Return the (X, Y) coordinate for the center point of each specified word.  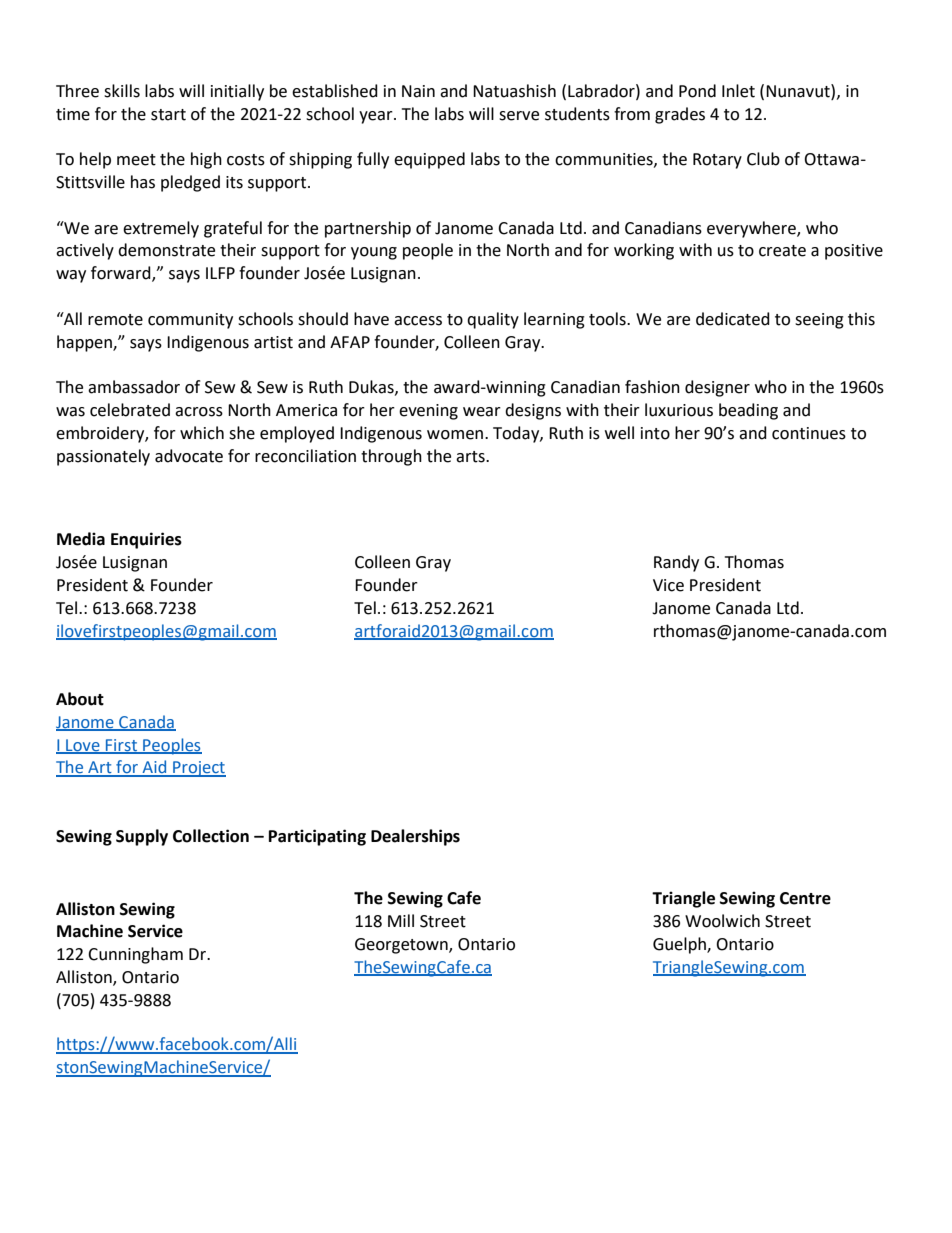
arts (471, 457)
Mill (401, 920)
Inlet (738, 91)
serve (519, 116)
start (168, 115)
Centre (805, 898)
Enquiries (146, 540)
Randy (676, 563)
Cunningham (135, 955)
